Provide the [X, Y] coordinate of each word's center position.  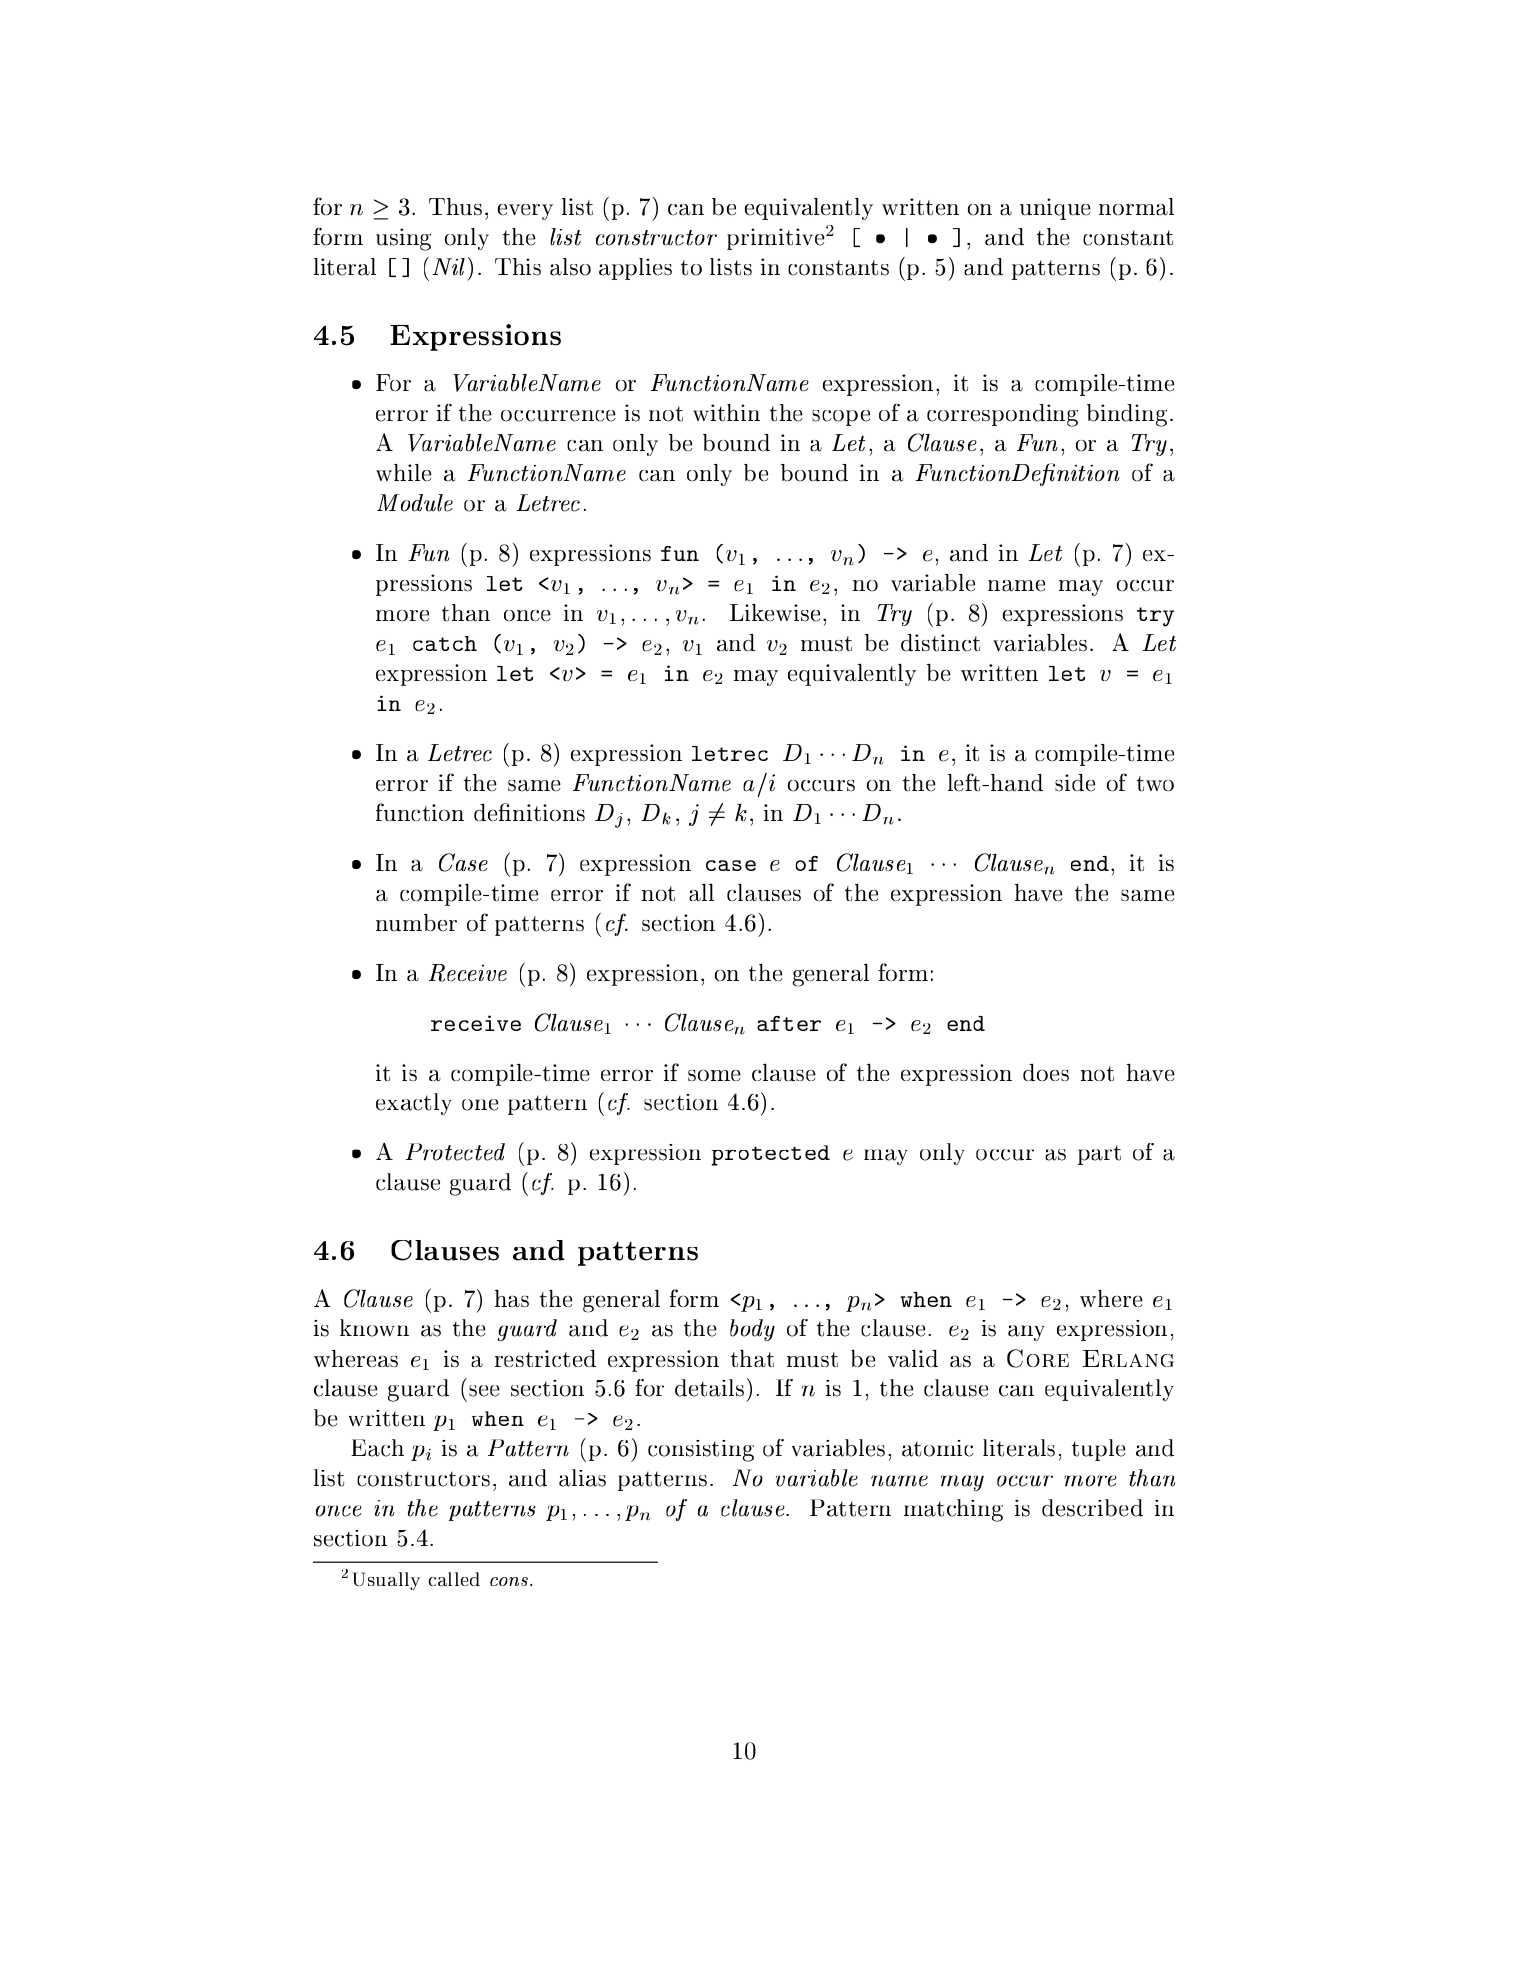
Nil [448, 267]
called [454, 1579]
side [1075, 783]
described [1092, 1508]
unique [1055, 209]
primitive [776, 239]
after [789, 1023]
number [416, 923]
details [709, 1388]
